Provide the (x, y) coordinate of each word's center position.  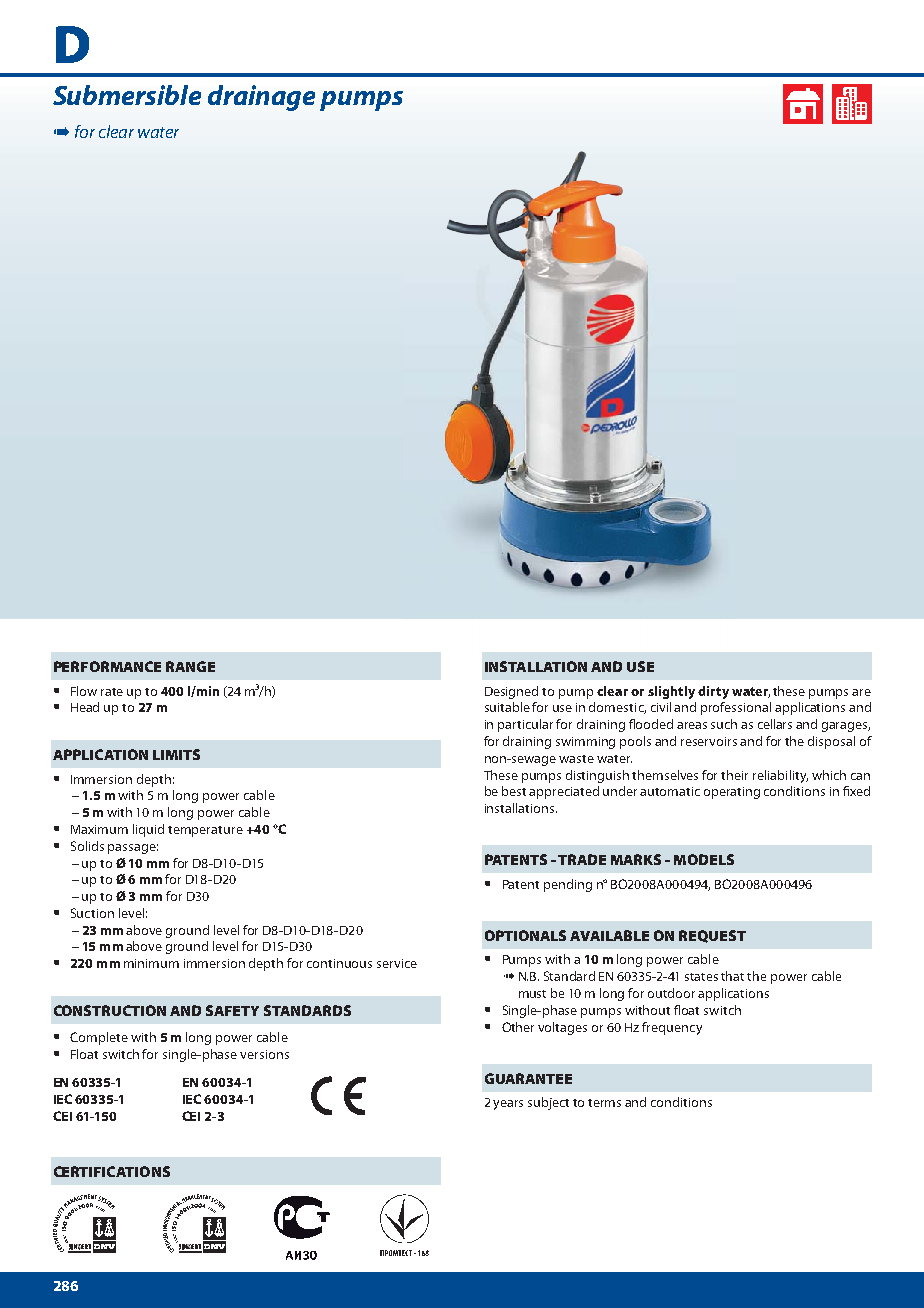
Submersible (127, 95)
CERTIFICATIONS (112, 1171)
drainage (261, 98)
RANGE (190, 666)
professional (736, 708)
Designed (511, 692)
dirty (713, 692)
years (508, 1105)
